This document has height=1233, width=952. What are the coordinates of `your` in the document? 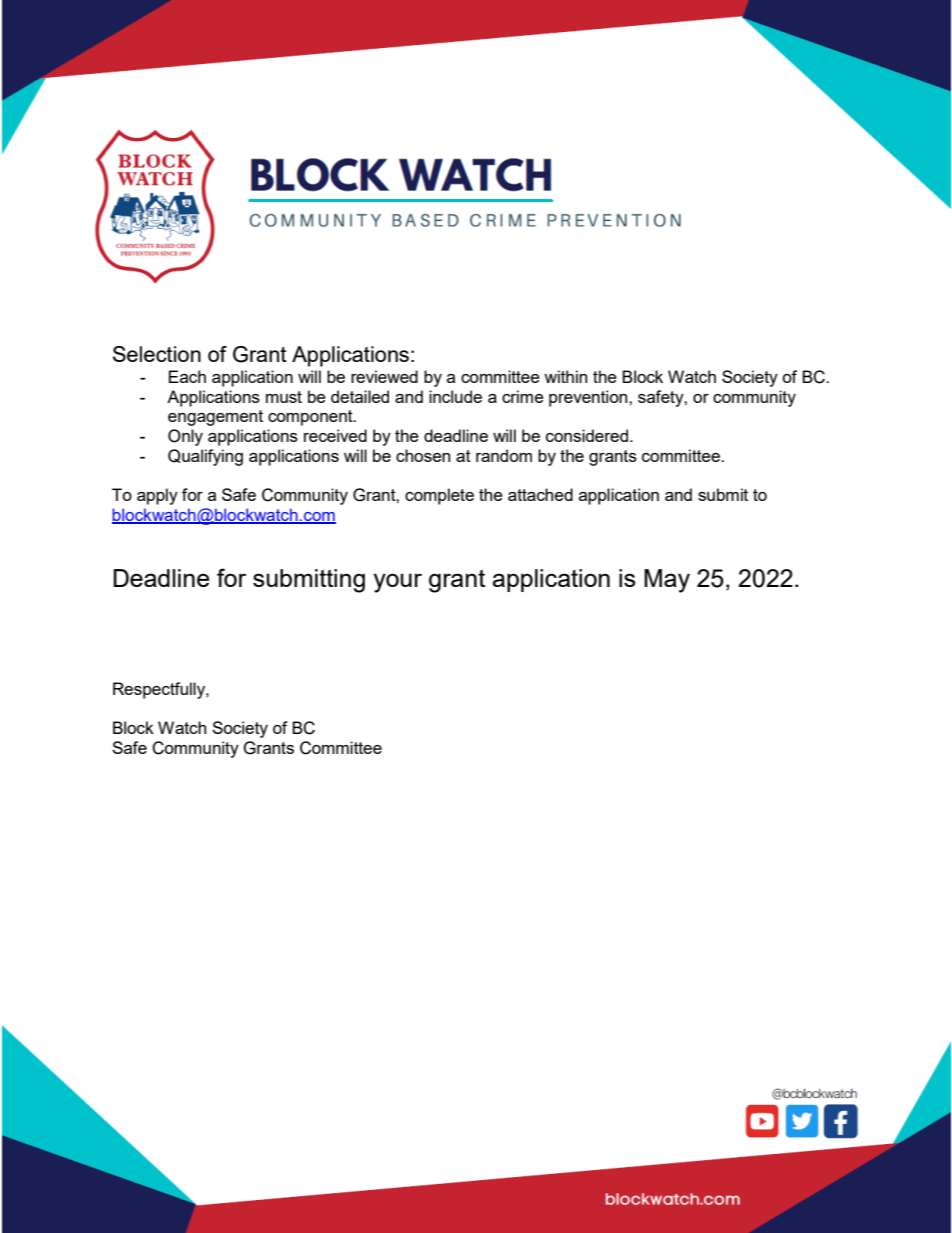 It's located at (398, 583).
